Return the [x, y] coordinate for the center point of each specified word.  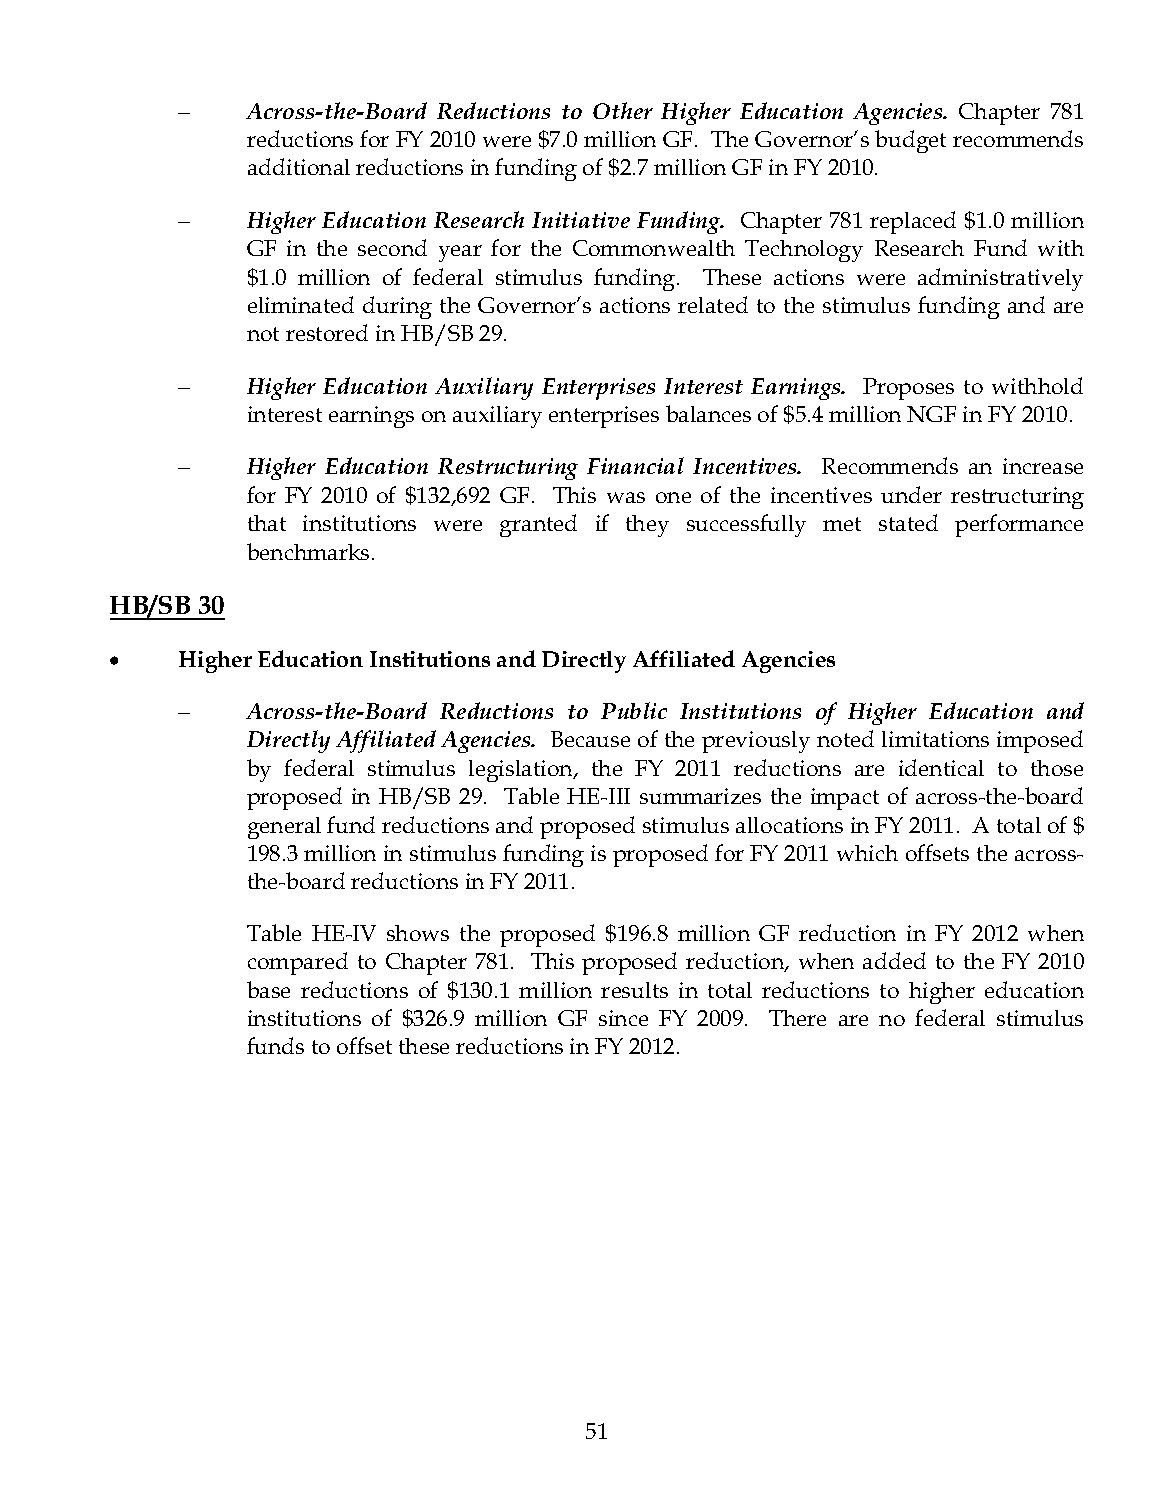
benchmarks [308, 551]
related [713, 304]
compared [298, 963]
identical [941, 767]
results [634, 990]
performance [1019, 525]
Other [623, 110]
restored [327, 332]
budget [910, 141]
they [647, 526]
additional [299, 166]
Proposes [908, 389]
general [284, 828]
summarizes [700, 796]
